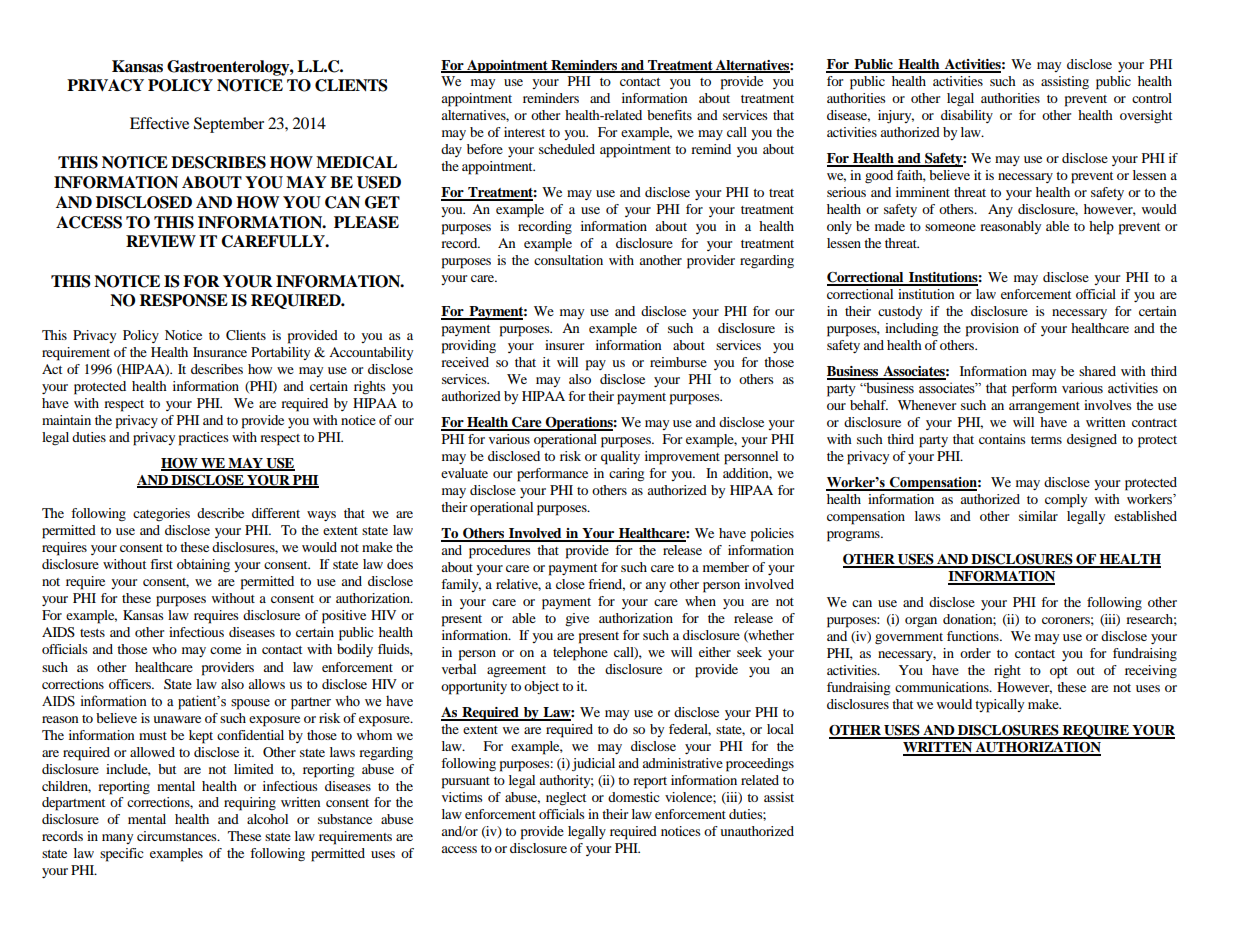  What do you see at coordinates (669, 115) in the screenshot?
I see `benefits` at bounding box center [669, 115].
